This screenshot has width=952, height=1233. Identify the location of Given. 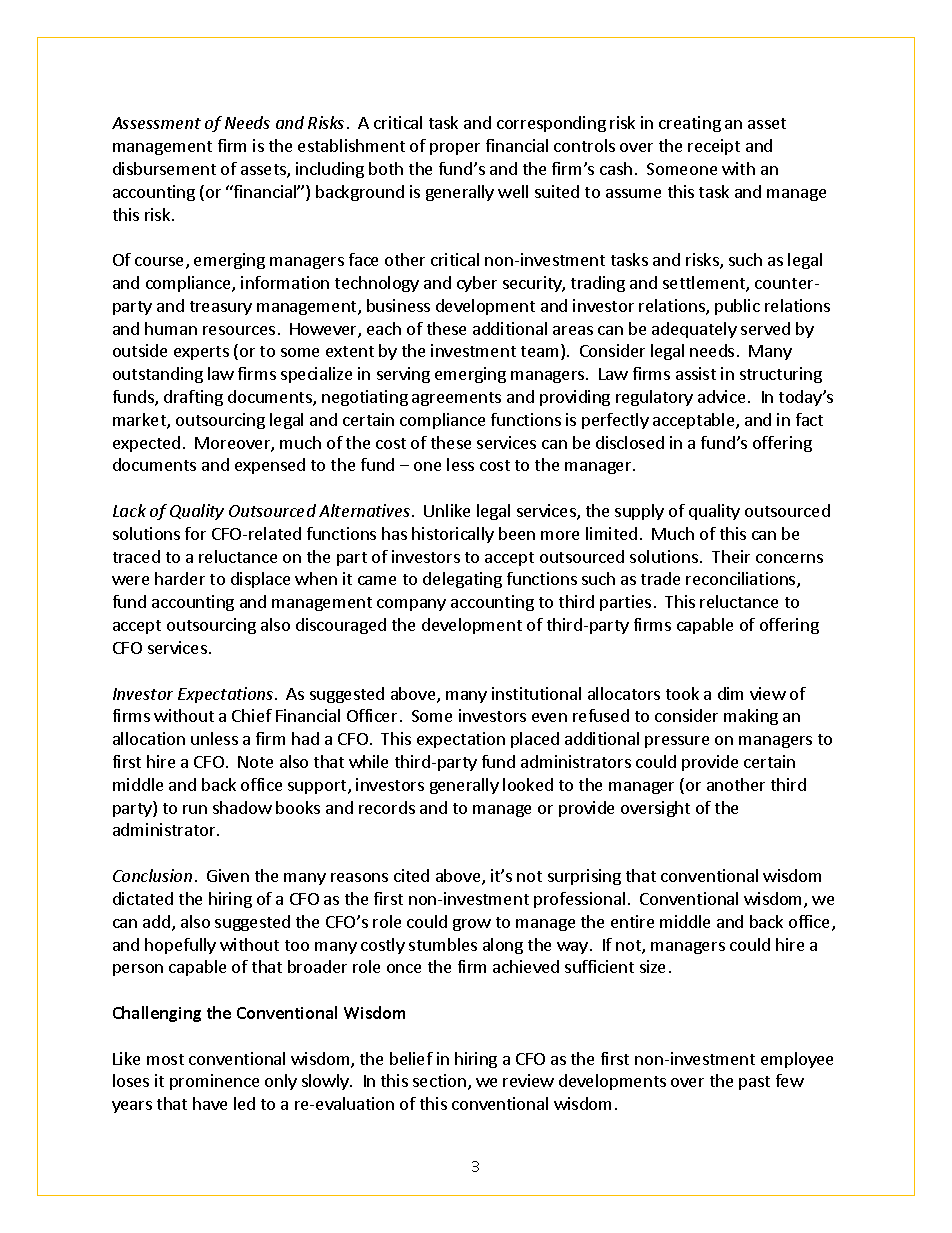
(228, 875).
